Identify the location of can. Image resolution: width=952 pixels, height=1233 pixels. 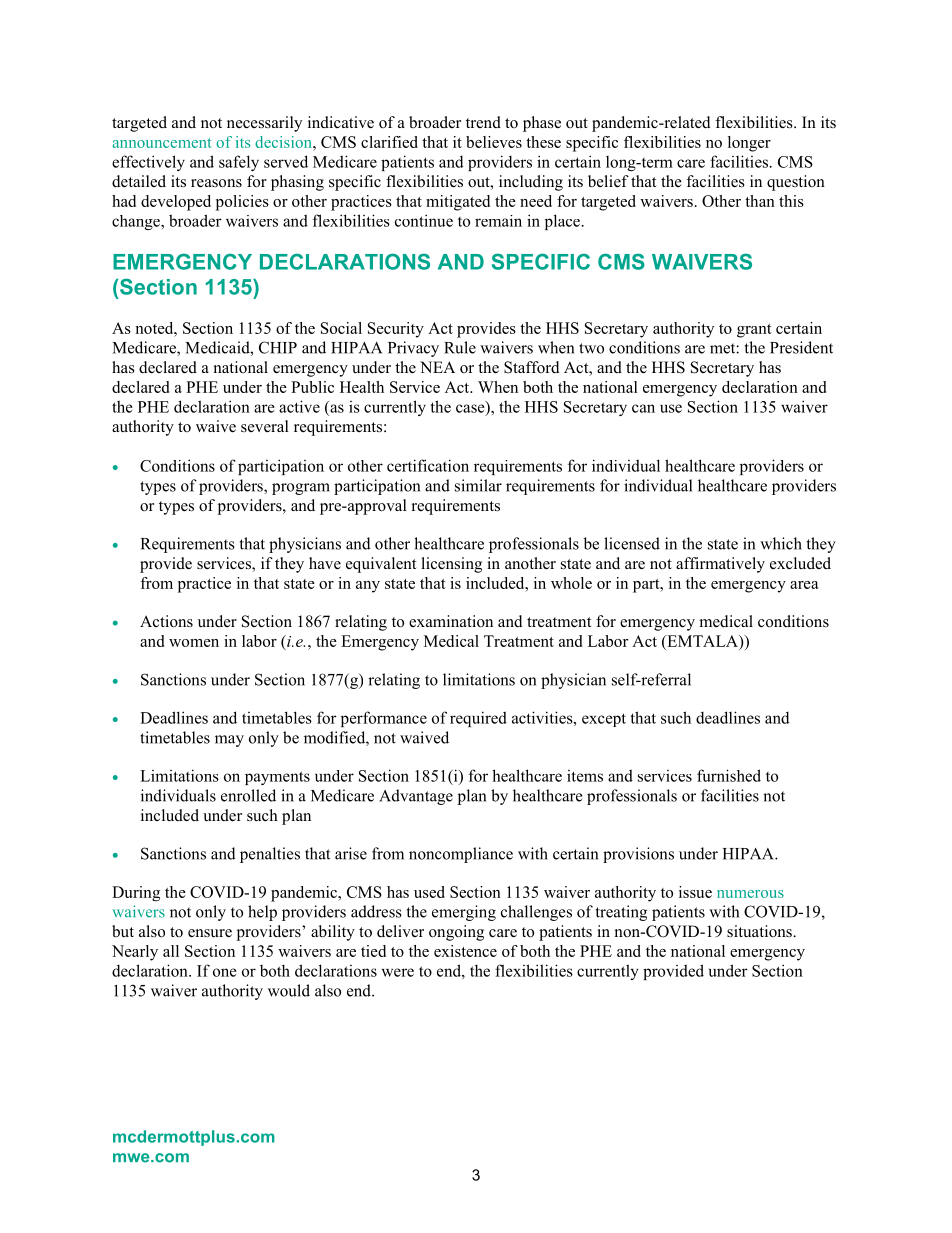
(643, 408).
